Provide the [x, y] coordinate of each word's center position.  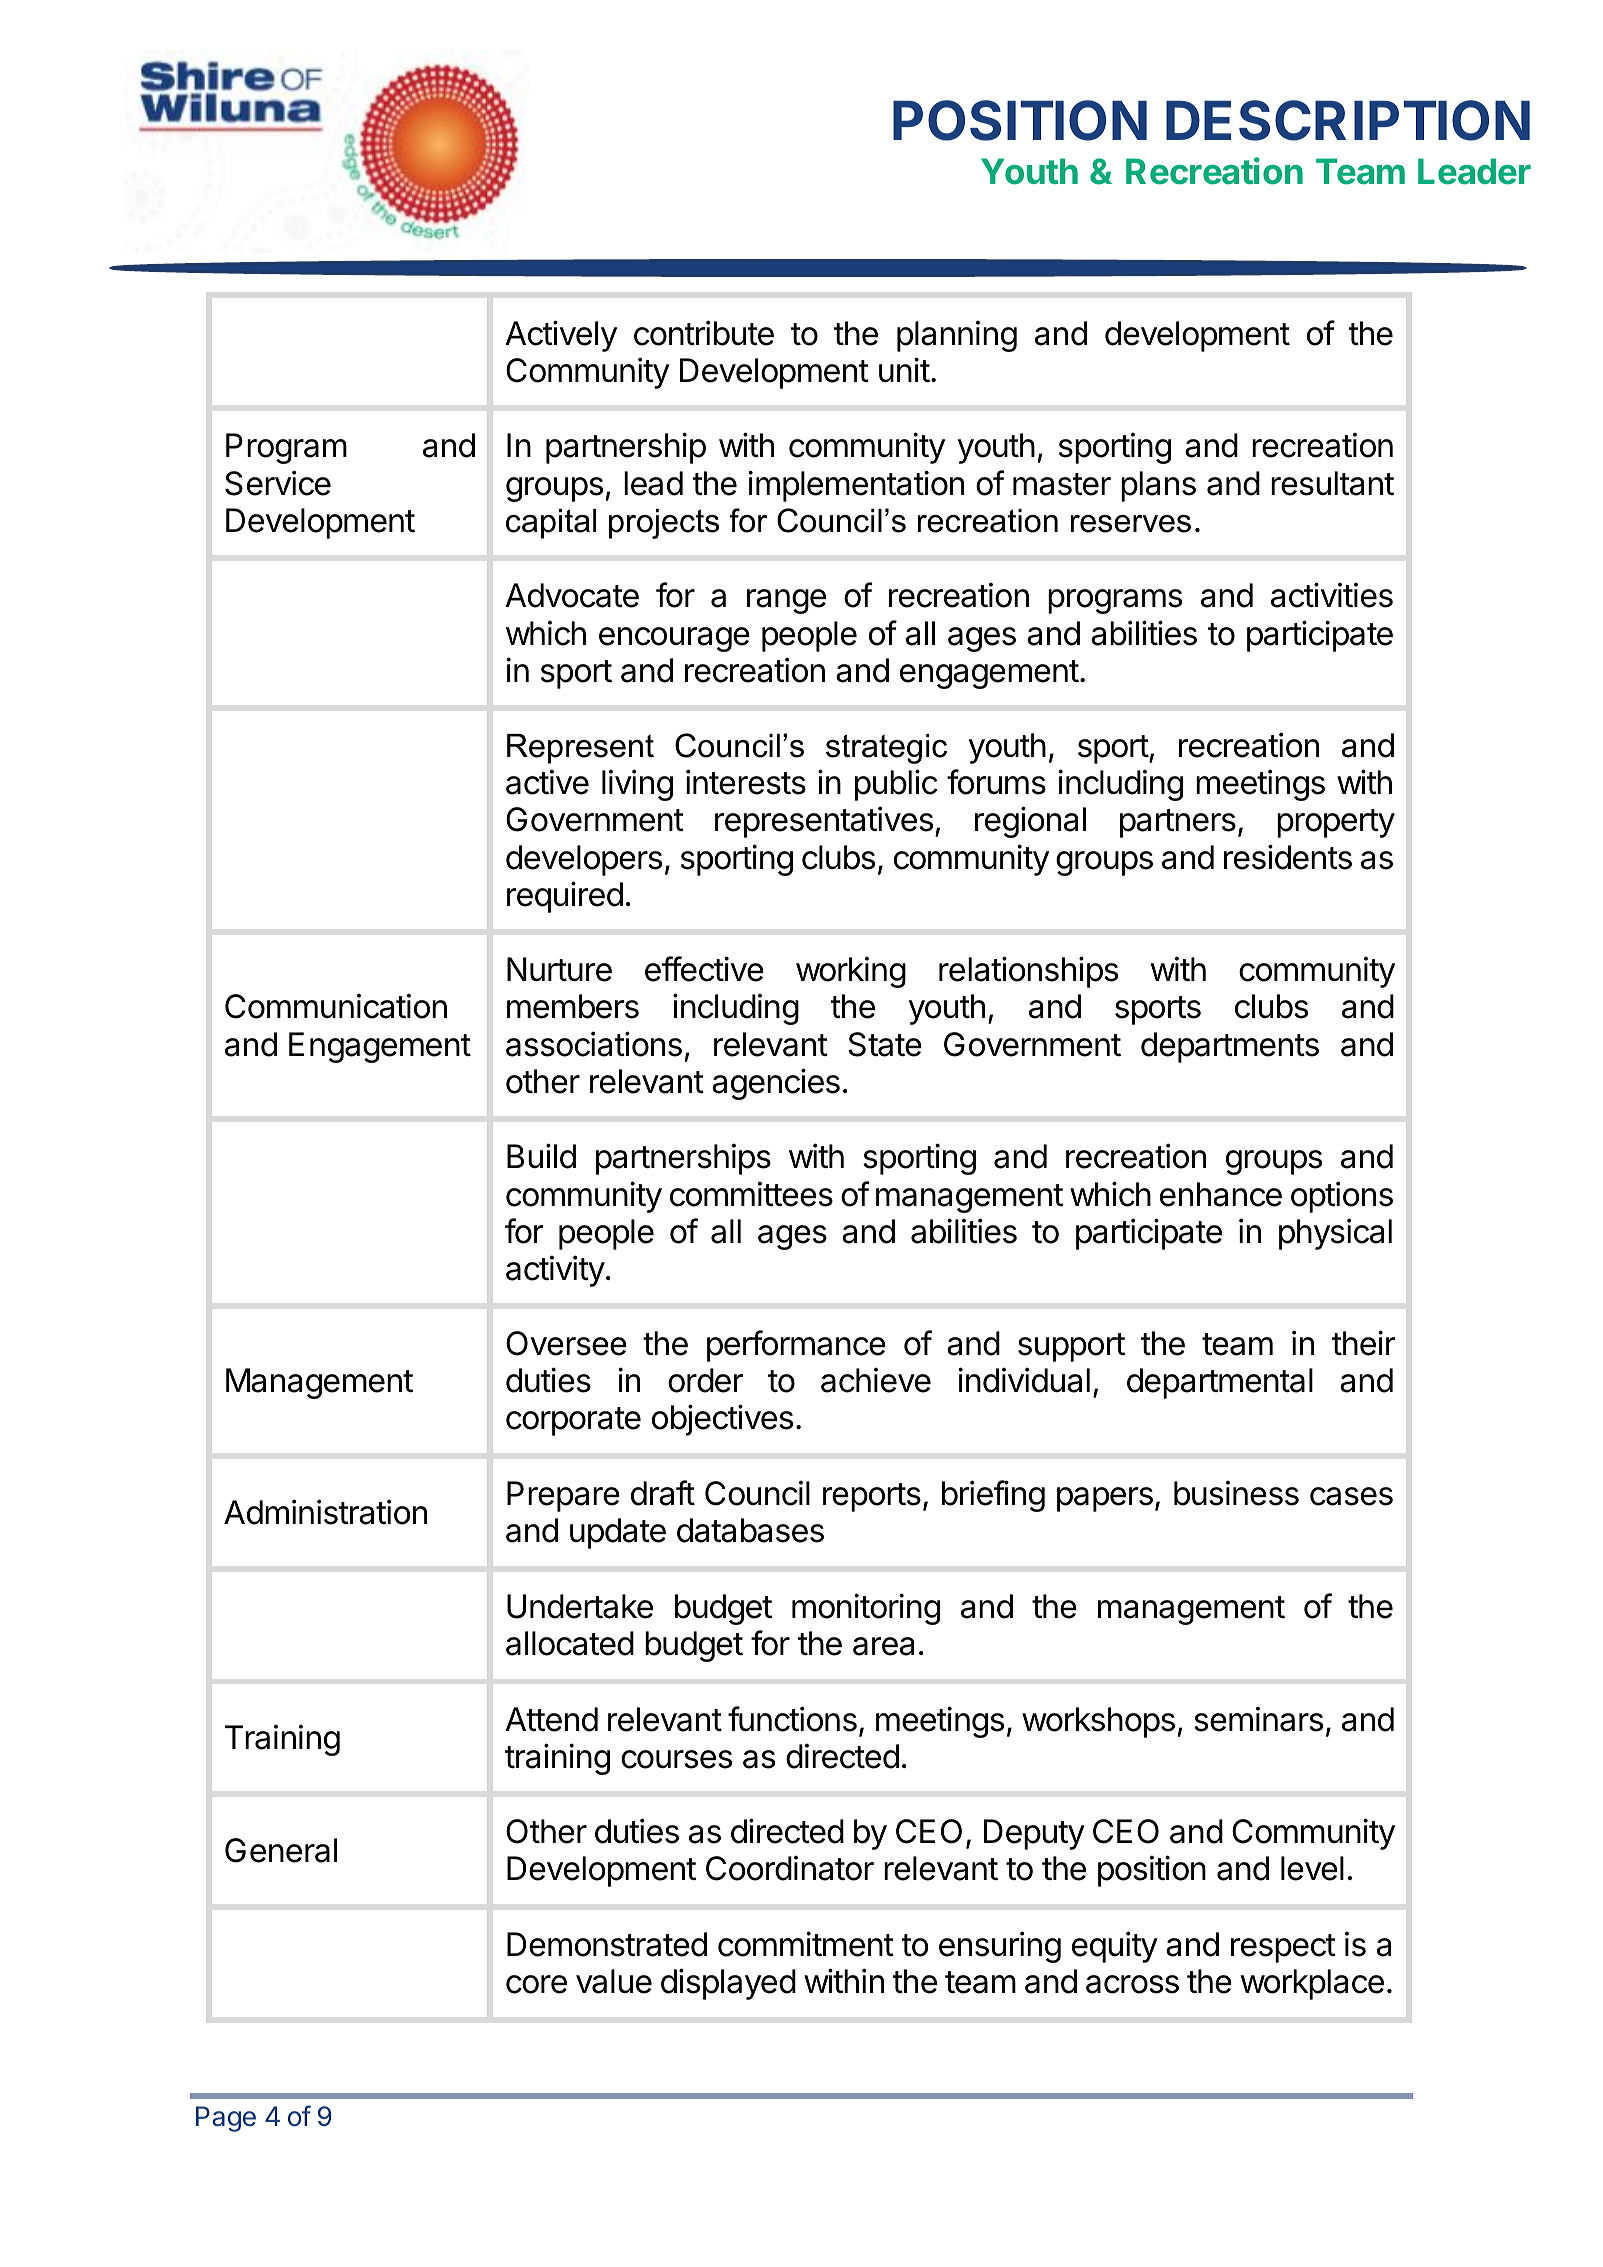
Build [541, 1156]
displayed [728, 1984]
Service [278, 483]
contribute [704, 333]
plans [1158, 486]
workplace [1312, 1984]
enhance [1221, 1194]
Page [226, 2119]
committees [751, 1194]
